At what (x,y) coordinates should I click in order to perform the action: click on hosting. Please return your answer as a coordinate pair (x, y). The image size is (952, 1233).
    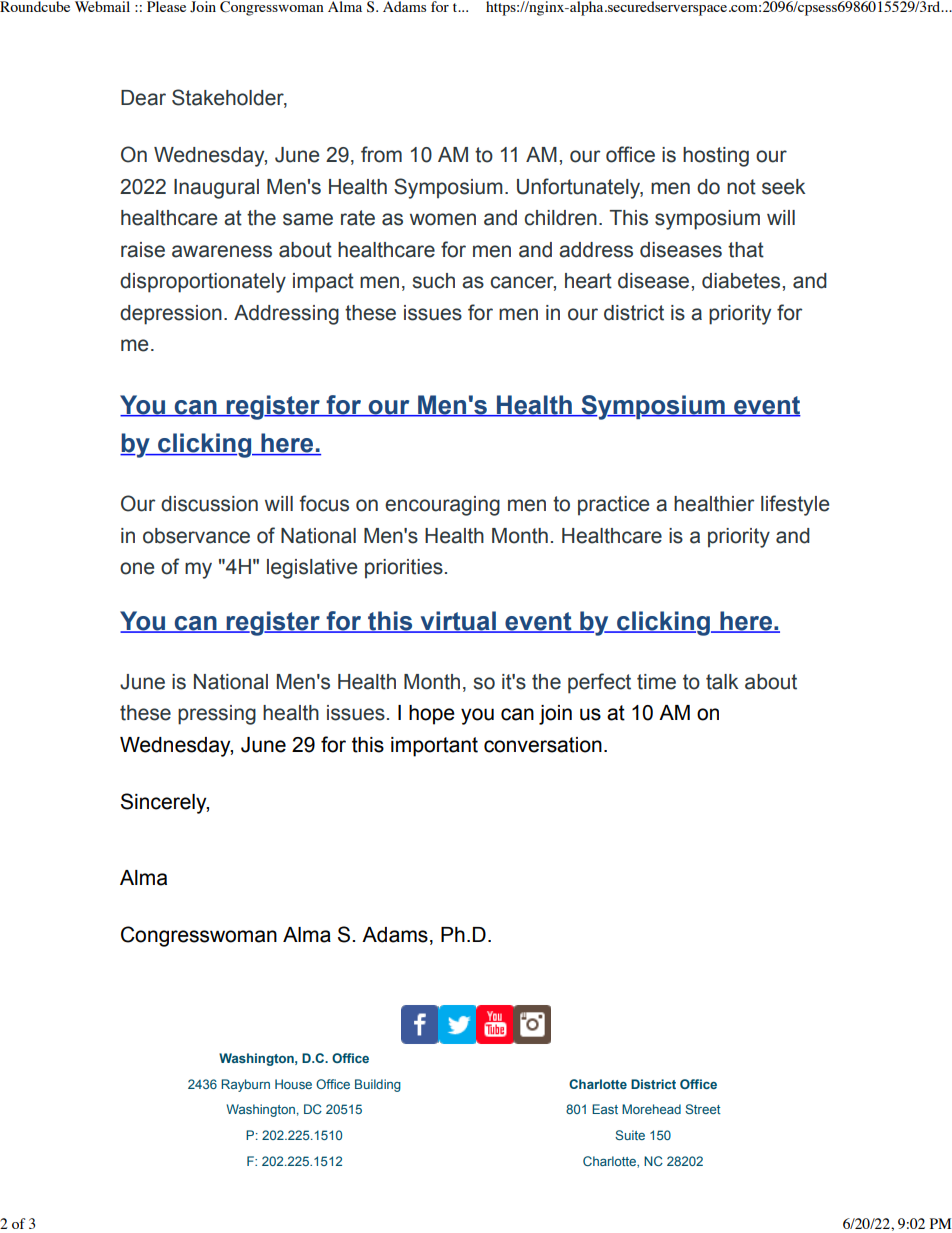
    Looking at the image, I should click on (716, 157).
